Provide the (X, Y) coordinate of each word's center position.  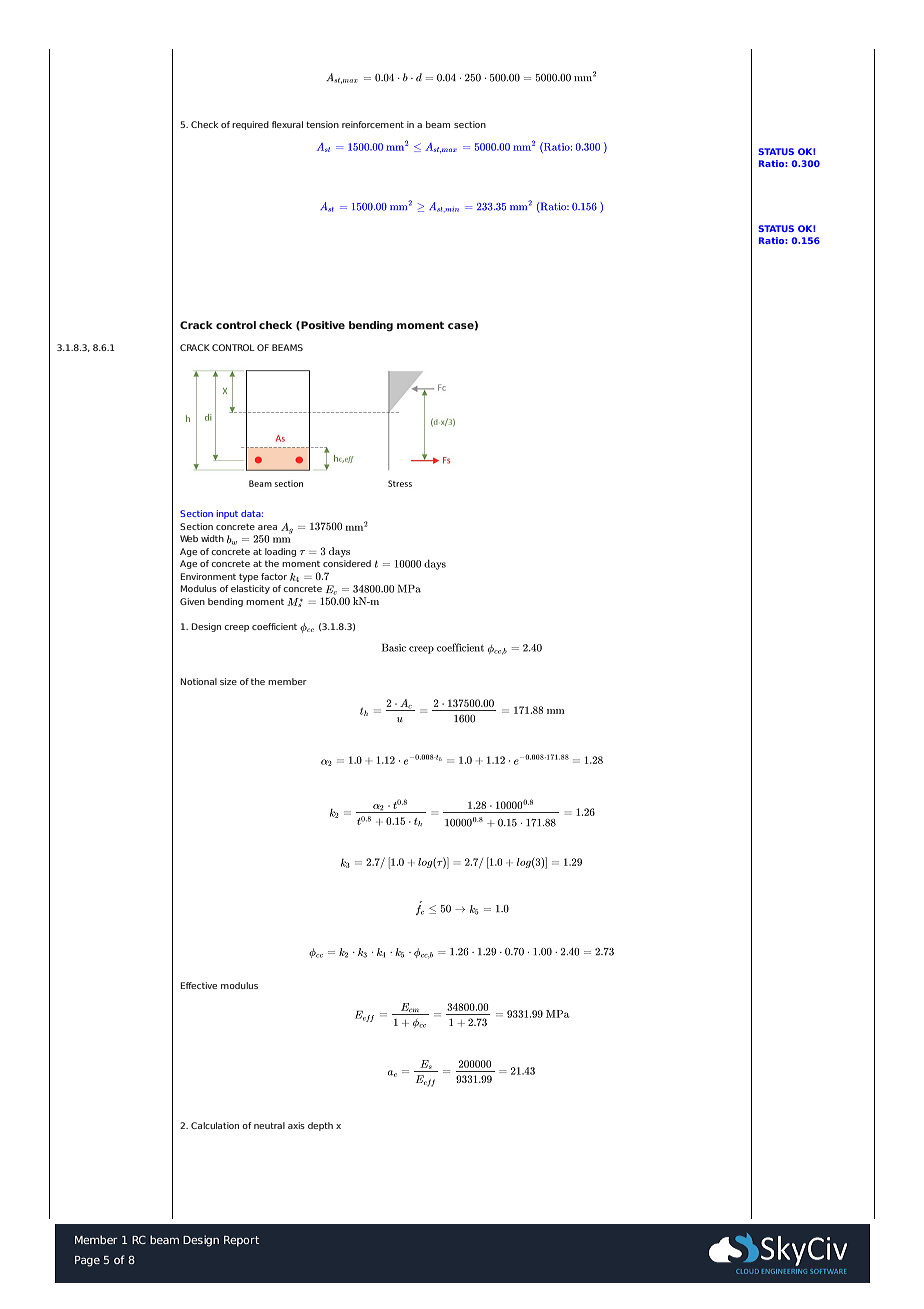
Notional (198, 681)
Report (241, 1241)
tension (322, 124)
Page (87, 1261)
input (227, 514)
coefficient (274, 626)
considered (347, 563)
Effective (198, 985)
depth (320, 1126)
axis (296, 1125)
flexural (287, 124)
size (228, 681)
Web (189, 538)
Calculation (215, 1125)
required (250, 125)
